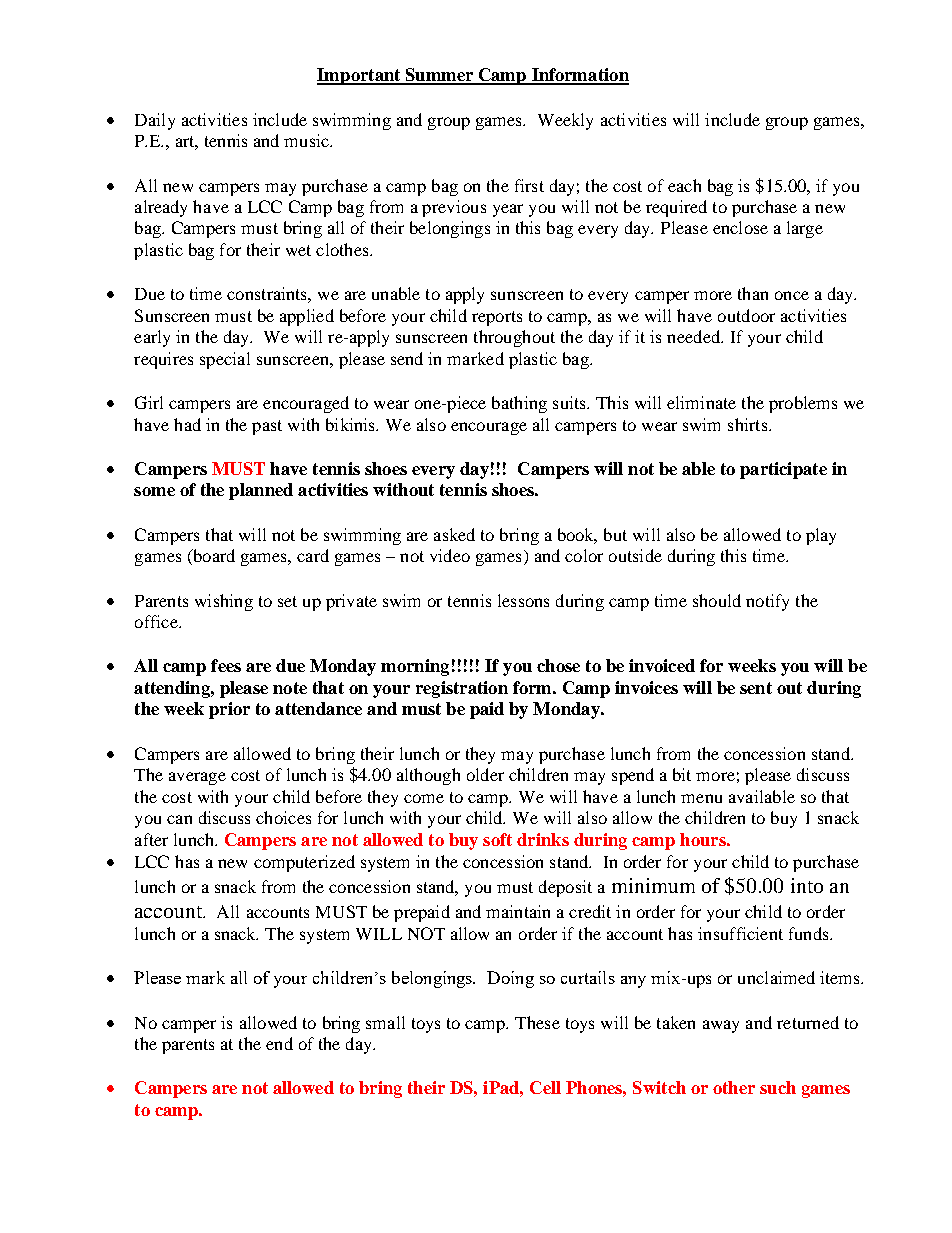 This screenshot has height=1233, width=952. I want to click on Daily, so click(155, 121).
